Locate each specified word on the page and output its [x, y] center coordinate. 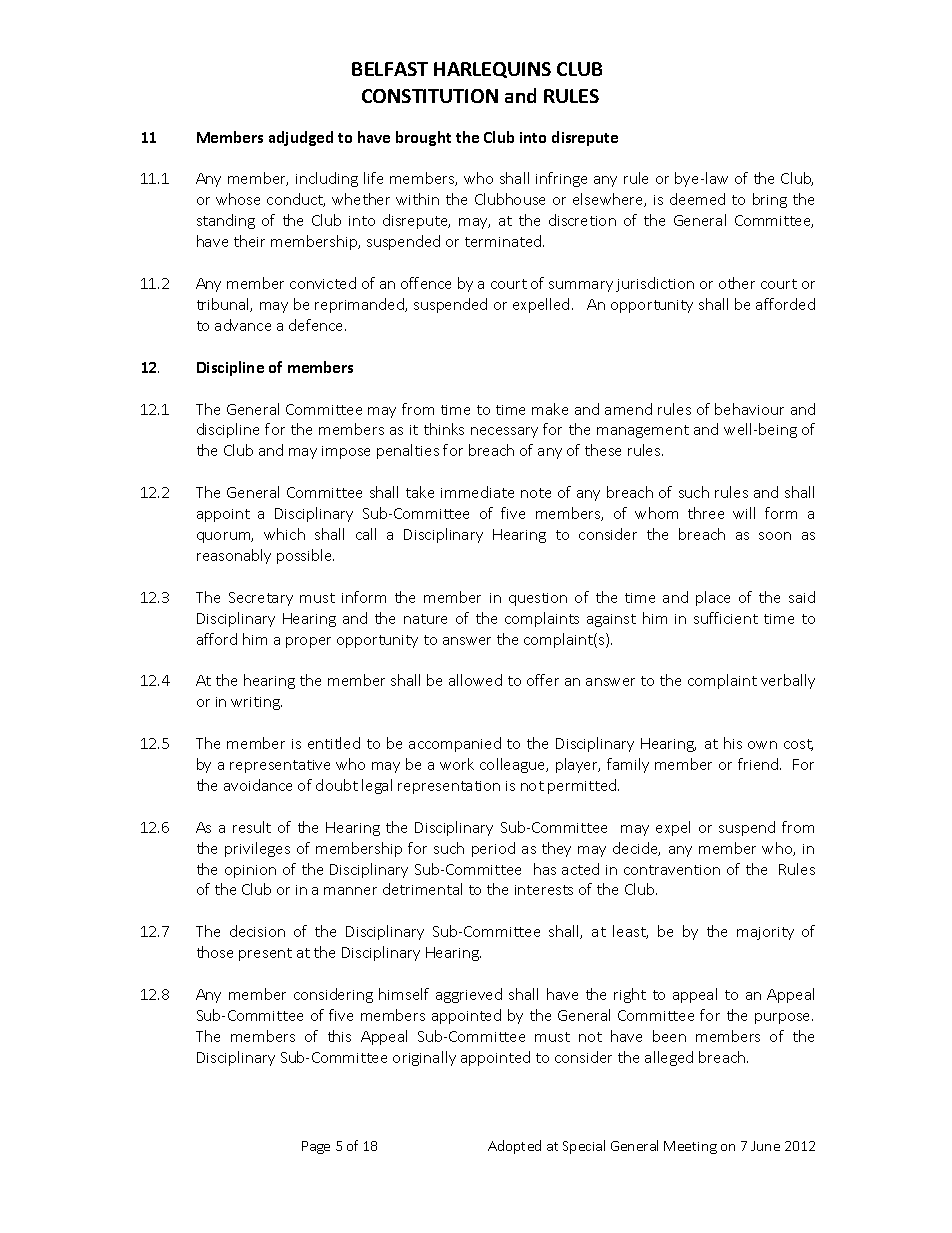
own [762, 745]
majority [765, 933]
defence [317, 325]
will [744, 513]
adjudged [301, 138]
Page [316, 1147]
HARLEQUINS [492, 70]
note [536, 493]
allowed [475, 680]
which [284, 534]
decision [257, 931]
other [737, 283]
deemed [697, 199]
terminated [504, 241]
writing [256, 703]
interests [544, 890]
